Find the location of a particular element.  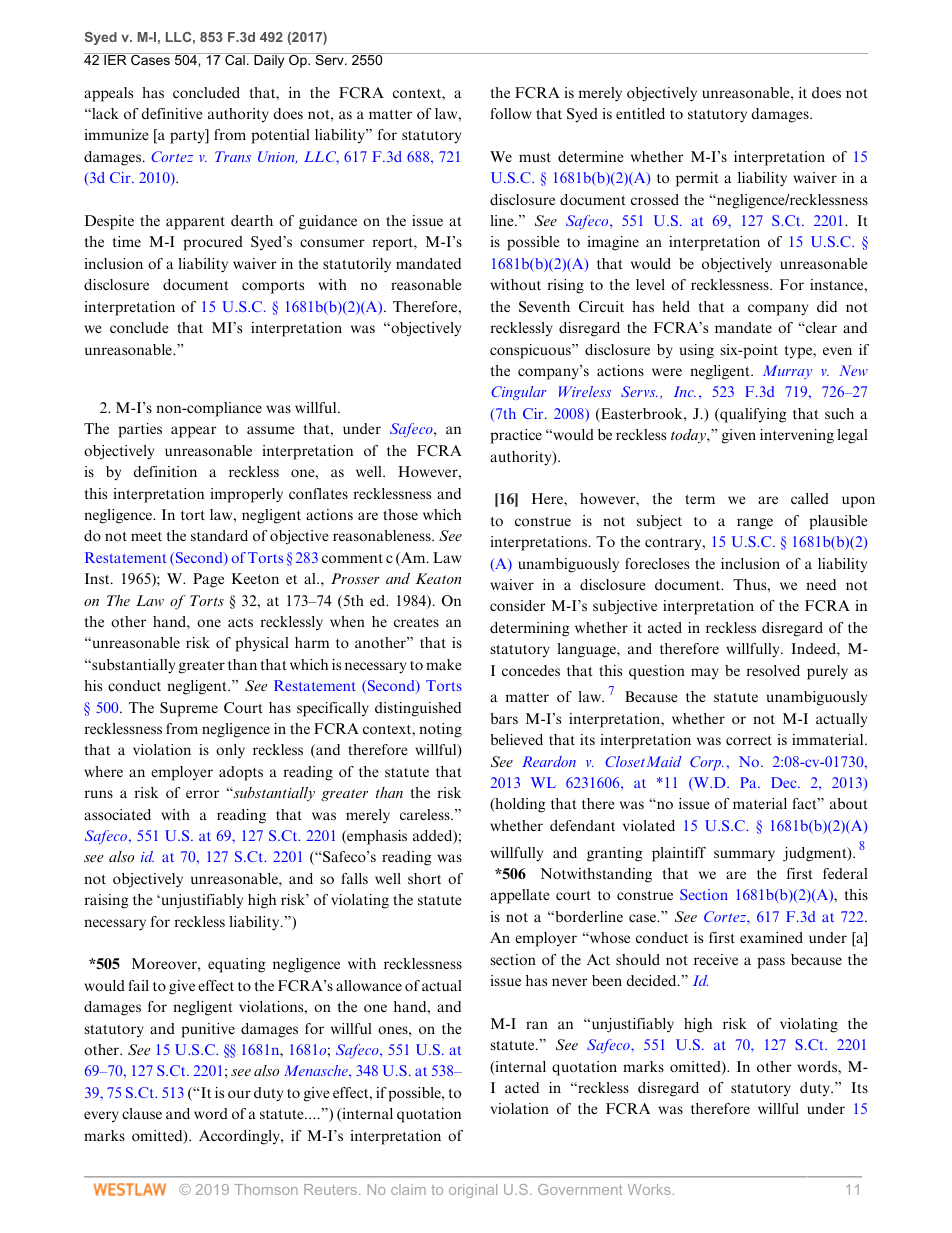

Accordingly is located at coordinates (240, 1137).
